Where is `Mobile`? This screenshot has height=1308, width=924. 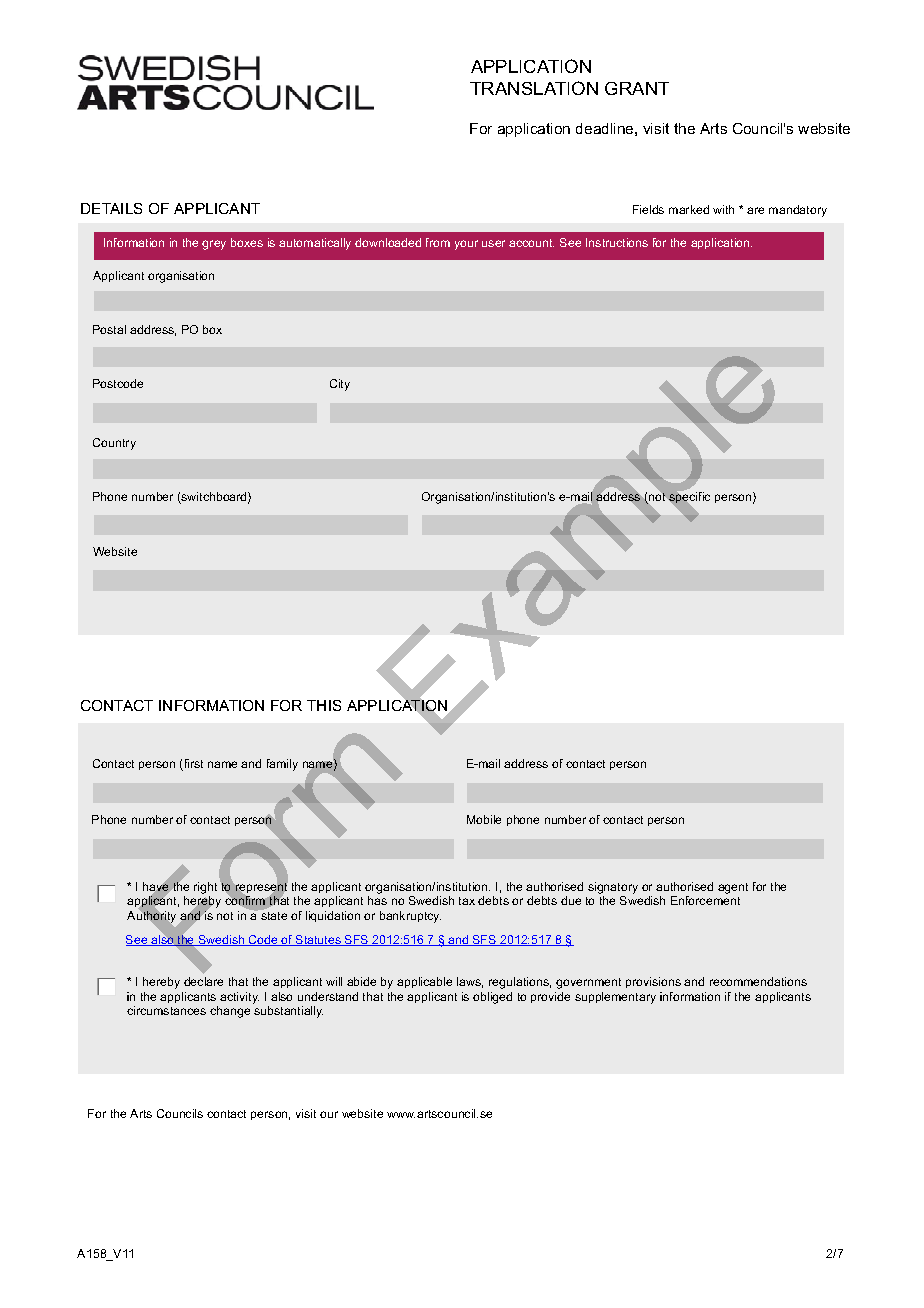 Mobile is located at coordinates (484, 819).
